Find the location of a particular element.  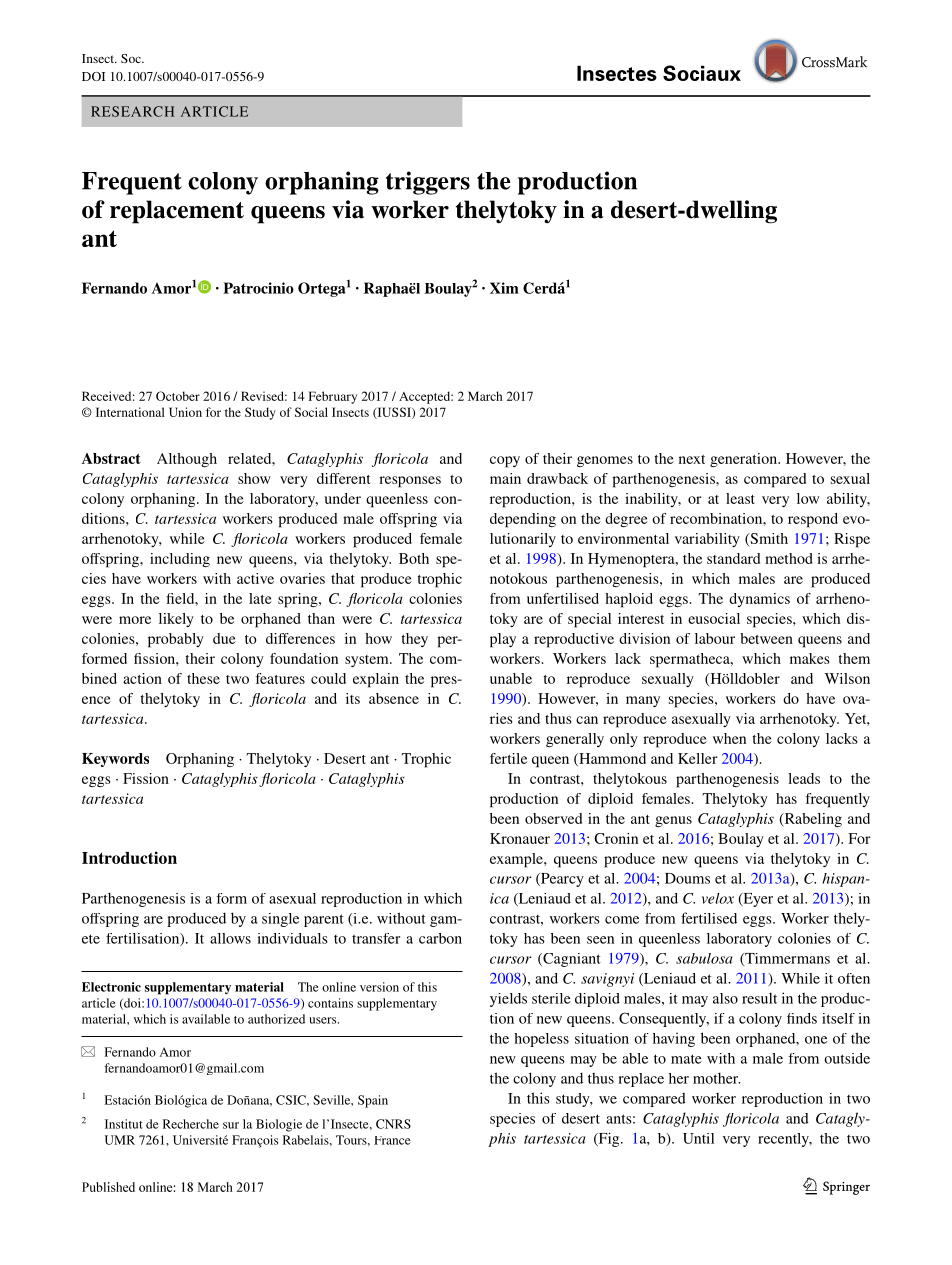

CNRS is located at coordinates (393, 1124).
